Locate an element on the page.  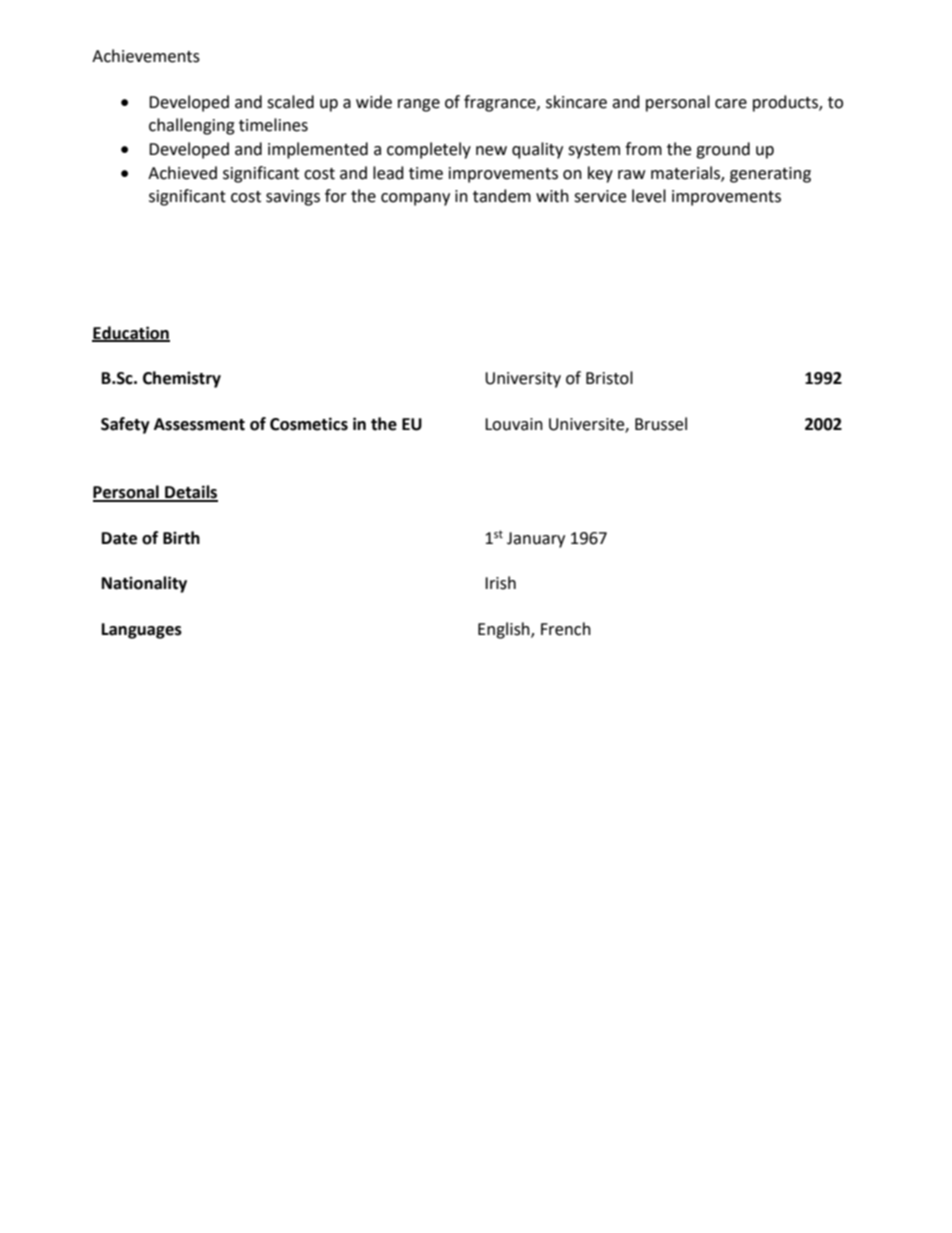
company is located at coordinates (415, 199).
